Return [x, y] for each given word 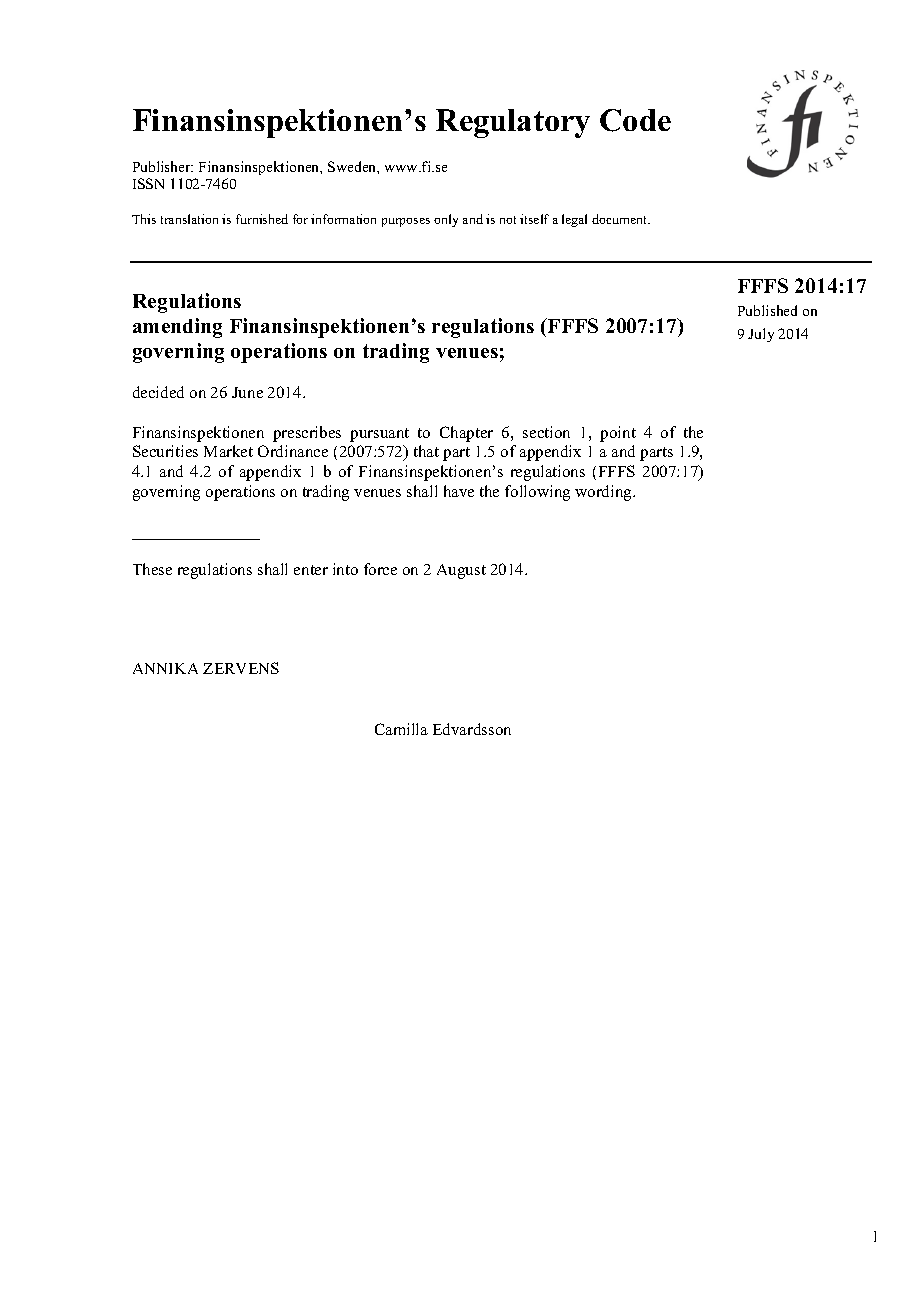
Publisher [163, 166]
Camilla [401, 729]
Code [635, 120]
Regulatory [513, 123]
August [461, 571]
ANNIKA [165, 668]
